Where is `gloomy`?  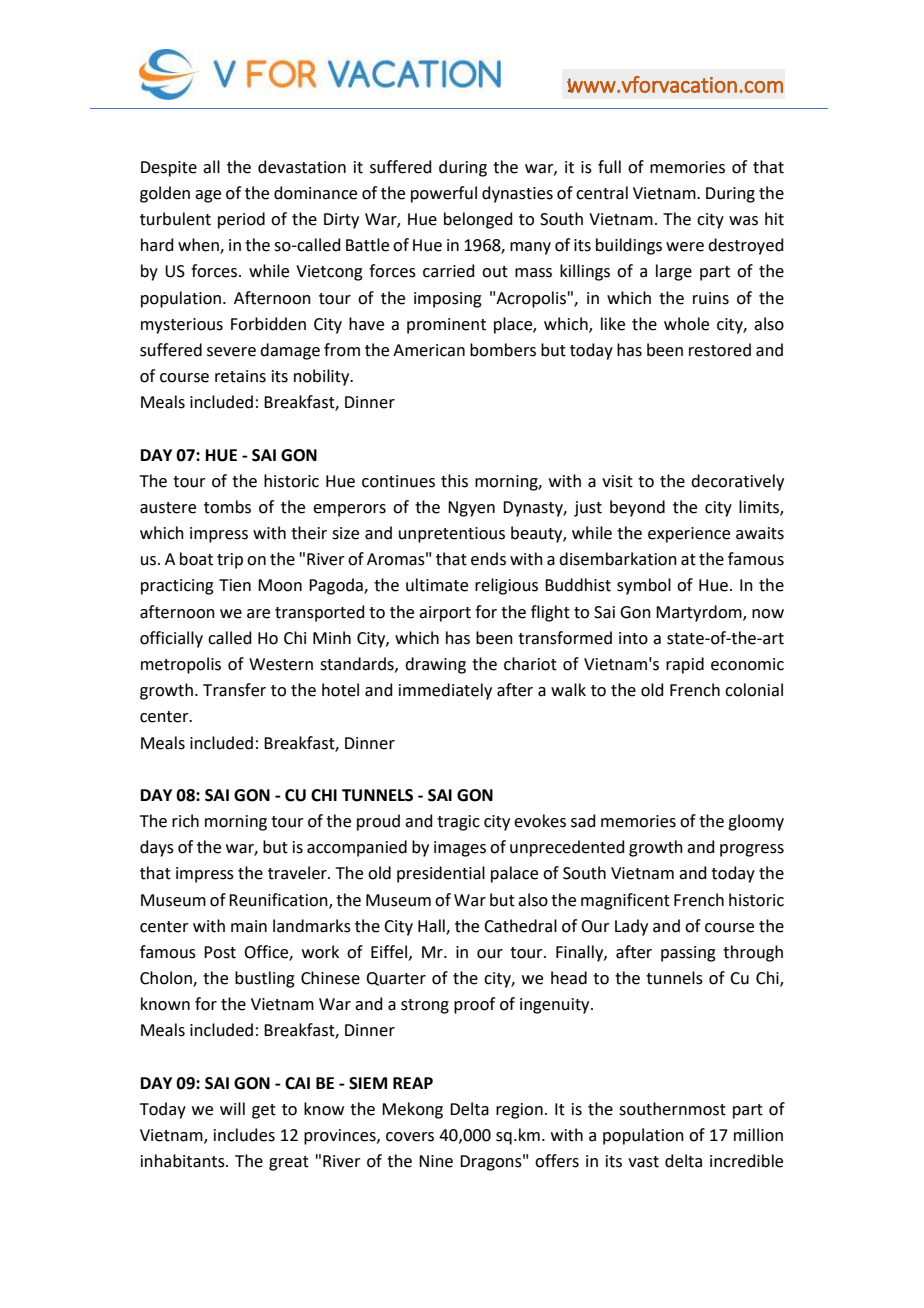
gloomy is located at coordinates (756, 822).
